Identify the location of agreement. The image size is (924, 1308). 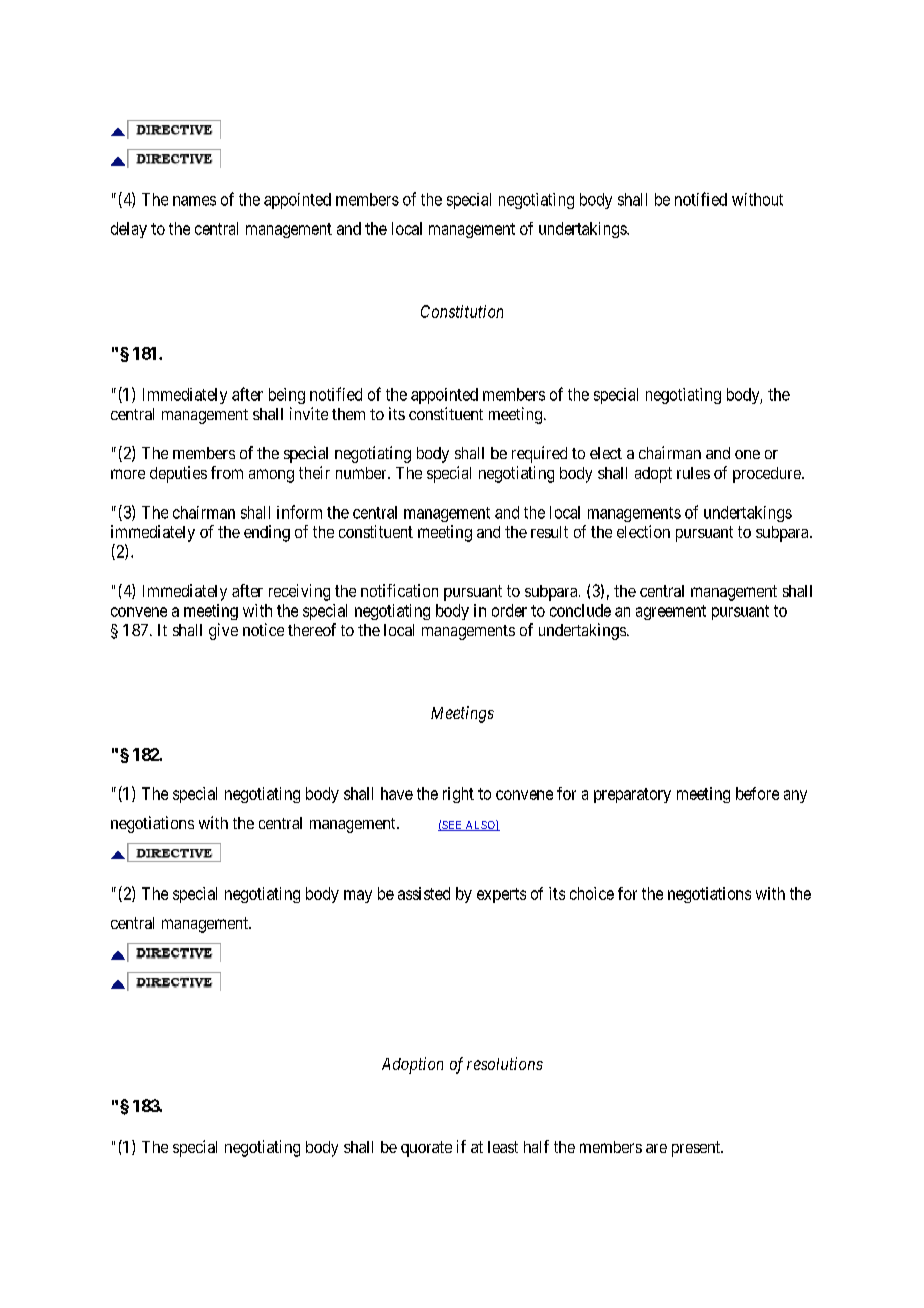
(671, 612).
